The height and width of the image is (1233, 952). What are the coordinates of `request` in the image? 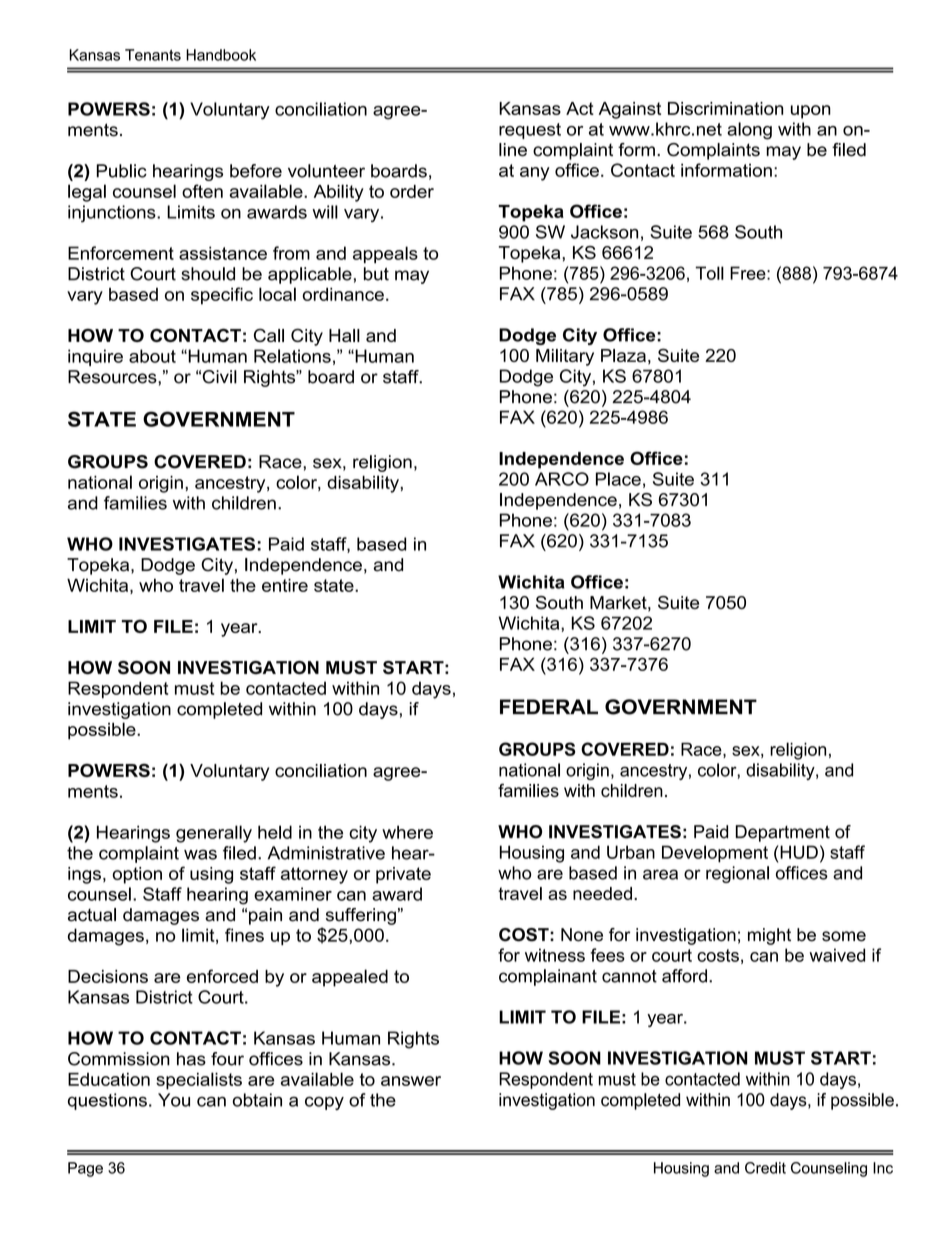 It's located at (530, 131).
